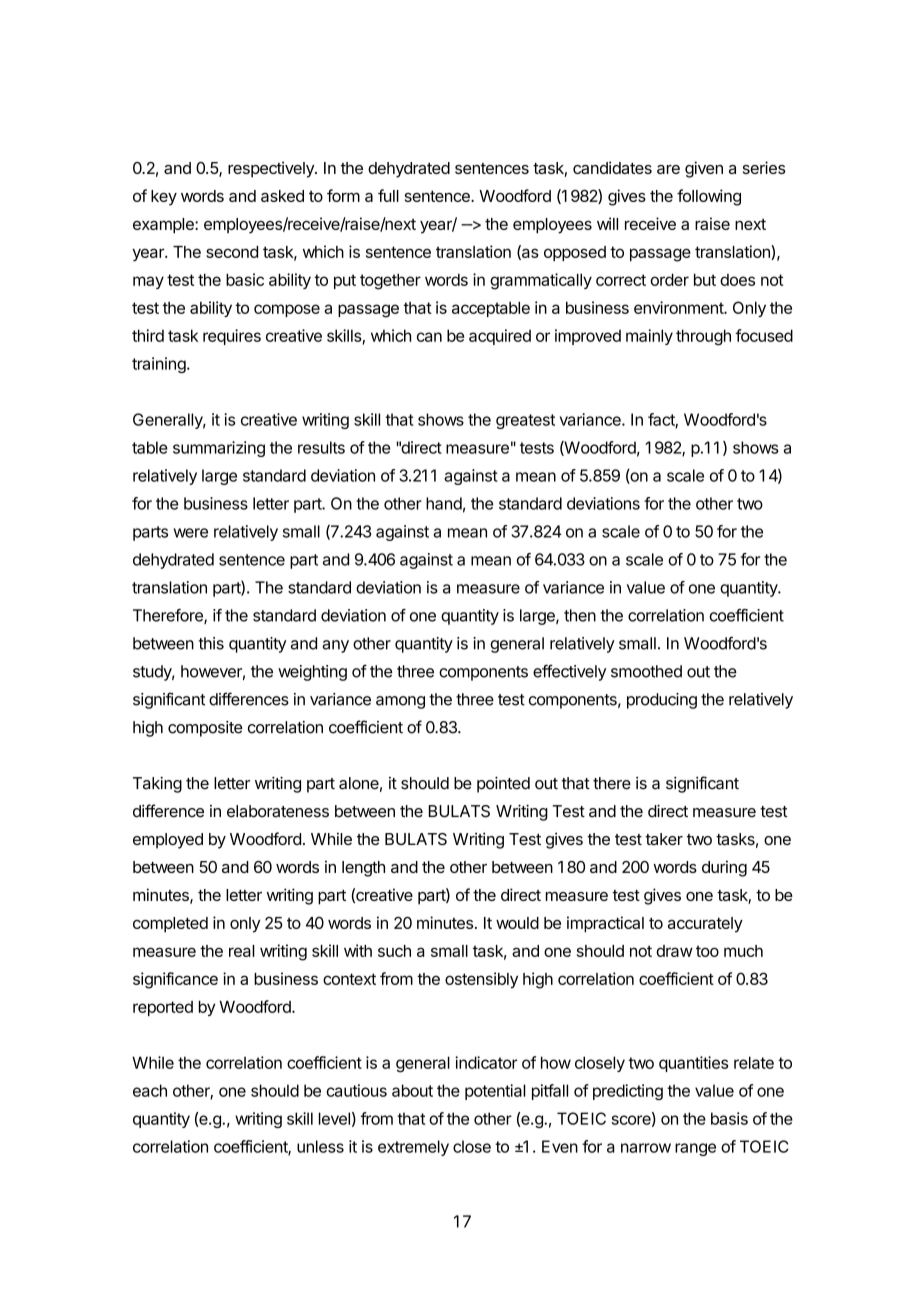  I want to click on producing, so click(662, 701).
